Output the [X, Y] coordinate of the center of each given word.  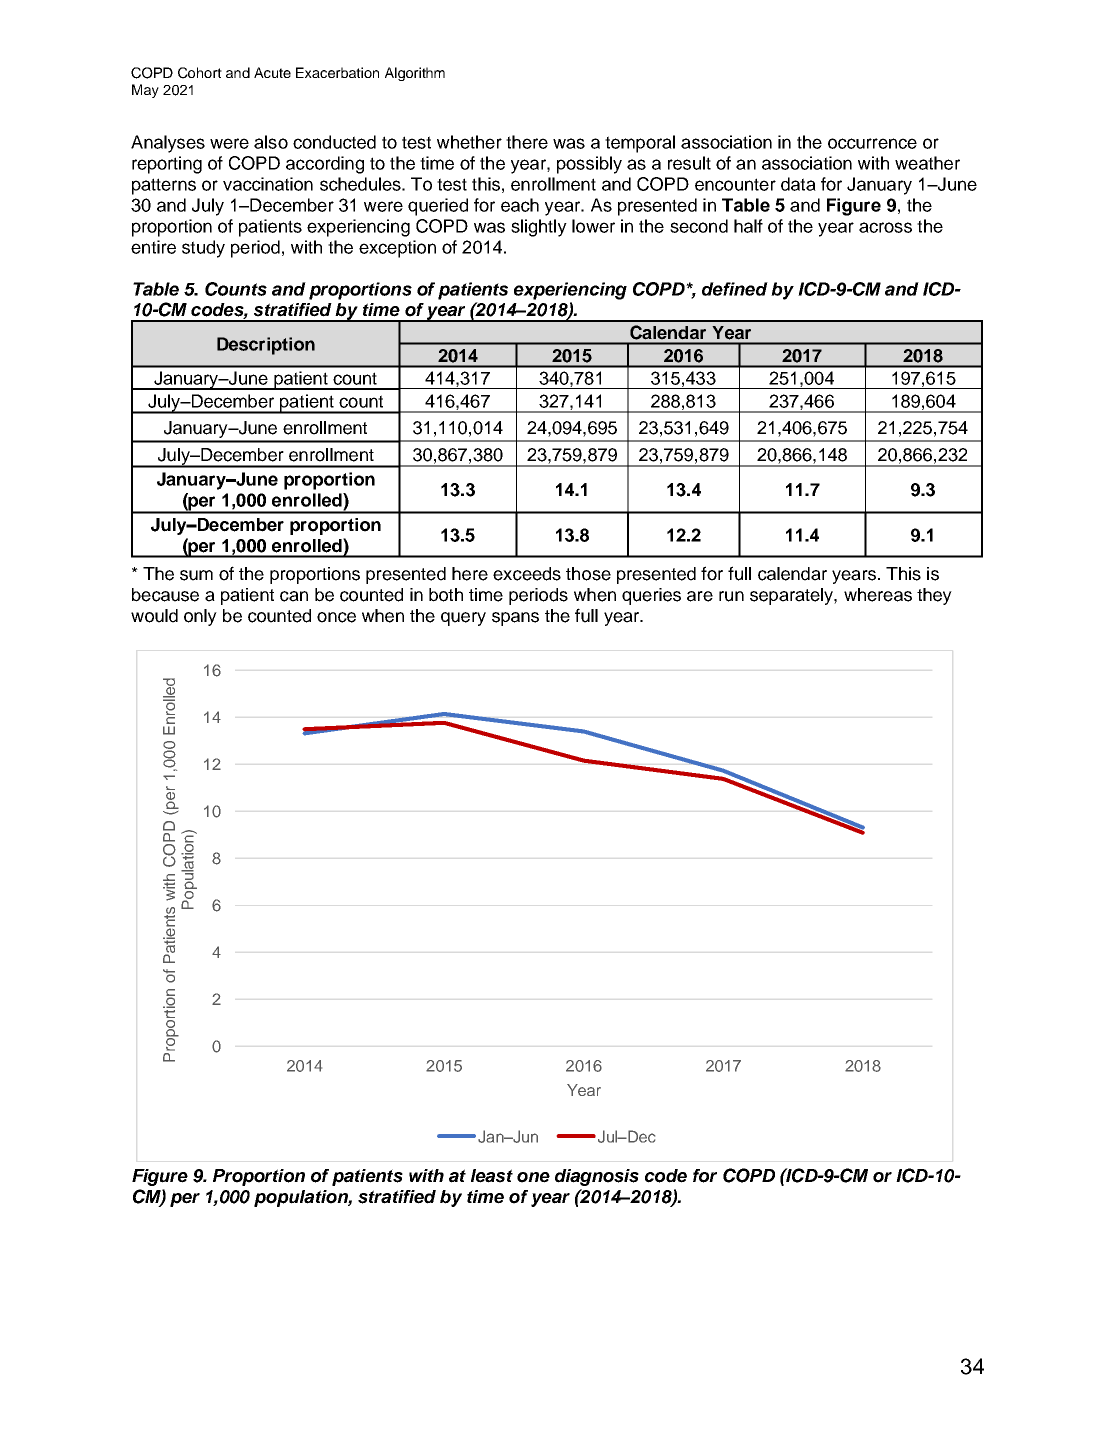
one [533, 1177]
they [934, 596]
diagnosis [597, 1177]
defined [735, 289]
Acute [272, 72]
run [731, 596]
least [492, 1176]
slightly [539, 228]
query [463, 619]
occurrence [872, 143]
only [200, 617]
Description [266, 346]
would [154, 616]
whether [469, 142]
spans [515, 619]
